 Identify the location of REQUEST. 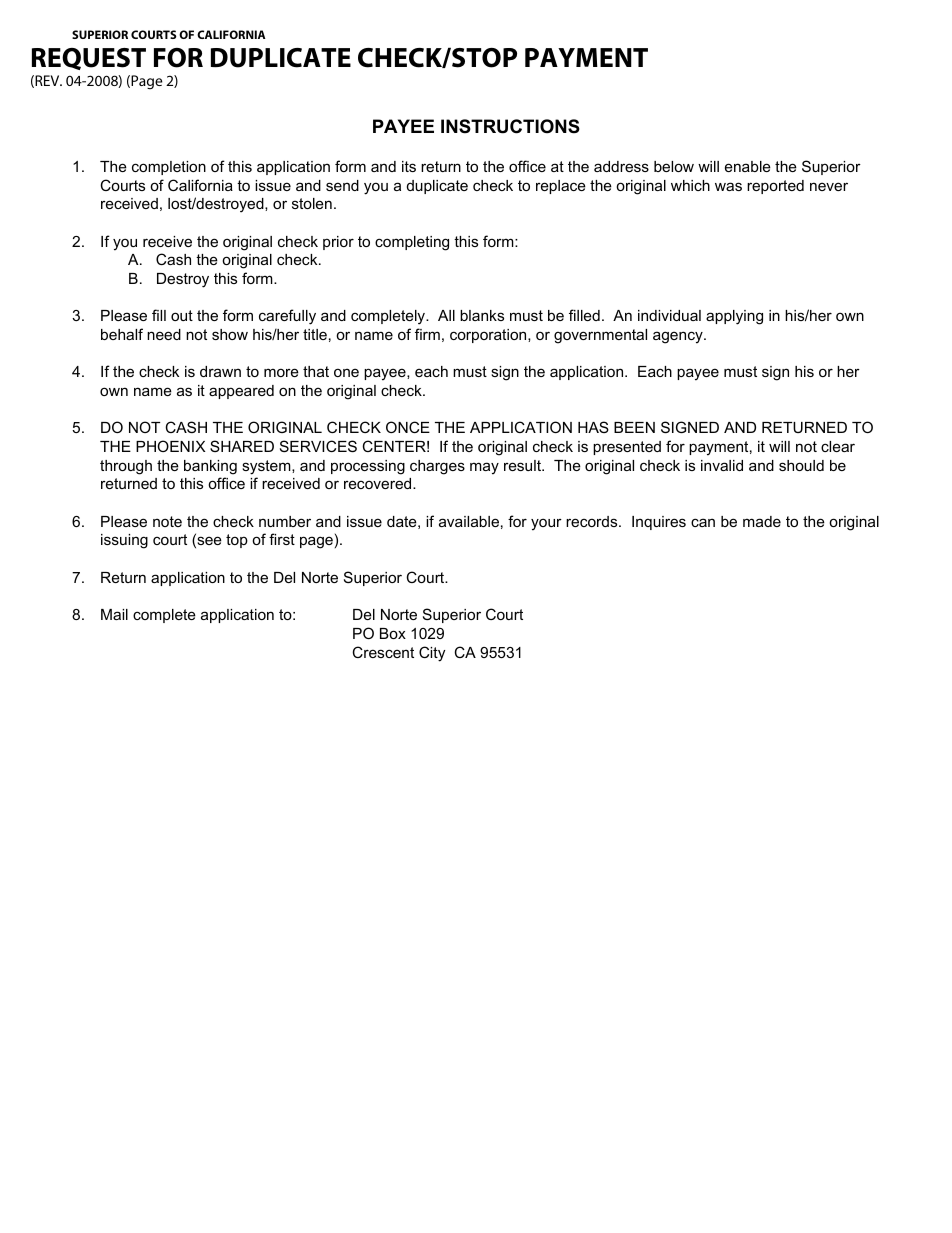
(89, 59).
